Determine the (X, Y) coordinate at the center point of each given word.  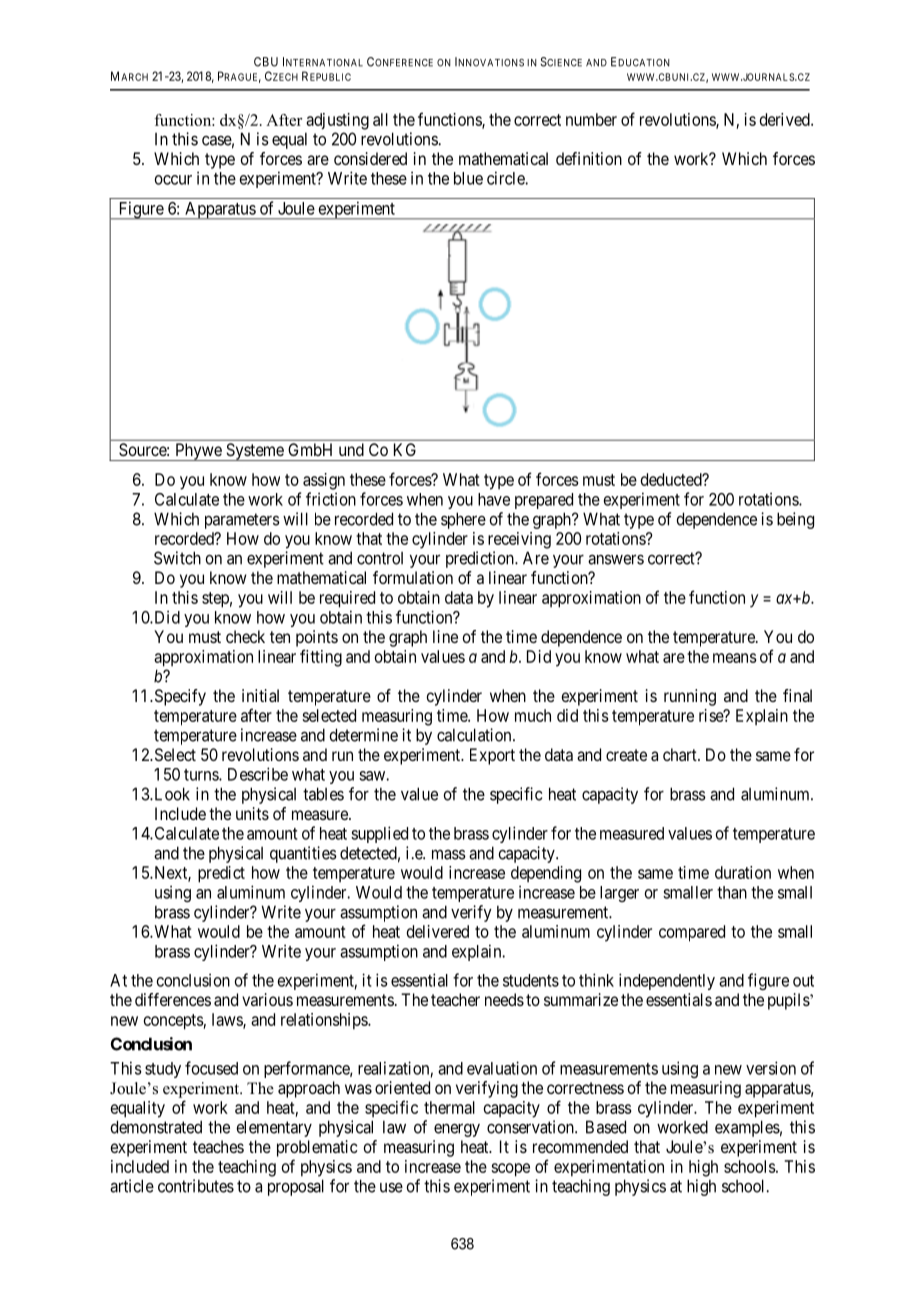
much (533, 715)
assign (324, 481)
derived (786, 119)
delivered (438, 931)
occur (173, 180)
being (795, 520)
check (245, 636)
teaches (218, 1146)
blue (468, 178)
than (732, 892)
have (494, 499)
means (735, 658)
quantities (303, 854)
